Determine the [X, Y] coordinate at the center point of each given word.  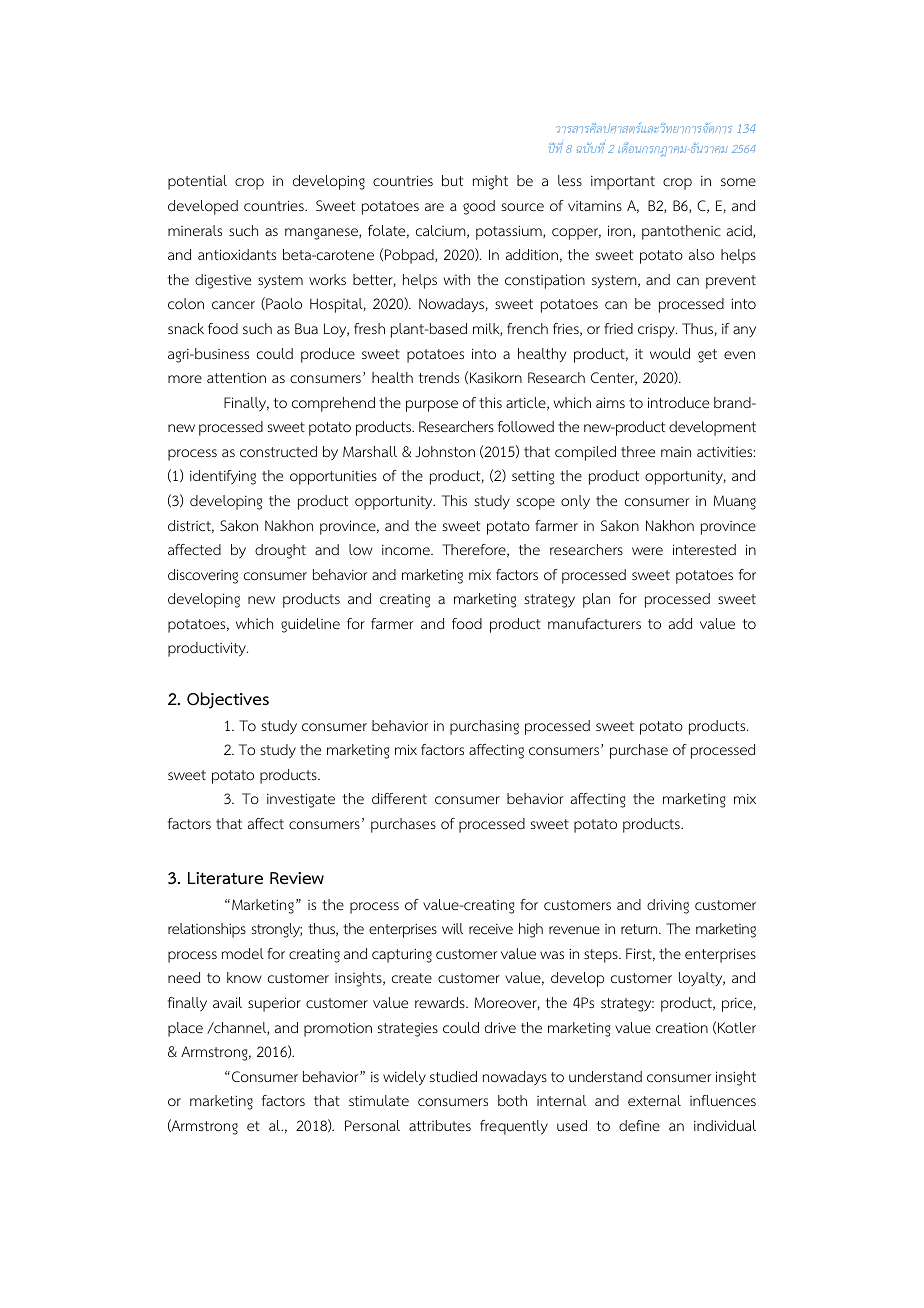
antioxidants [237, 255]
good [479, 207]
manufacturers [594, 623]
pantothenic [681, 232]
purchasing [484, 727]
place [185, 1029]
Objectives [228, 700]
